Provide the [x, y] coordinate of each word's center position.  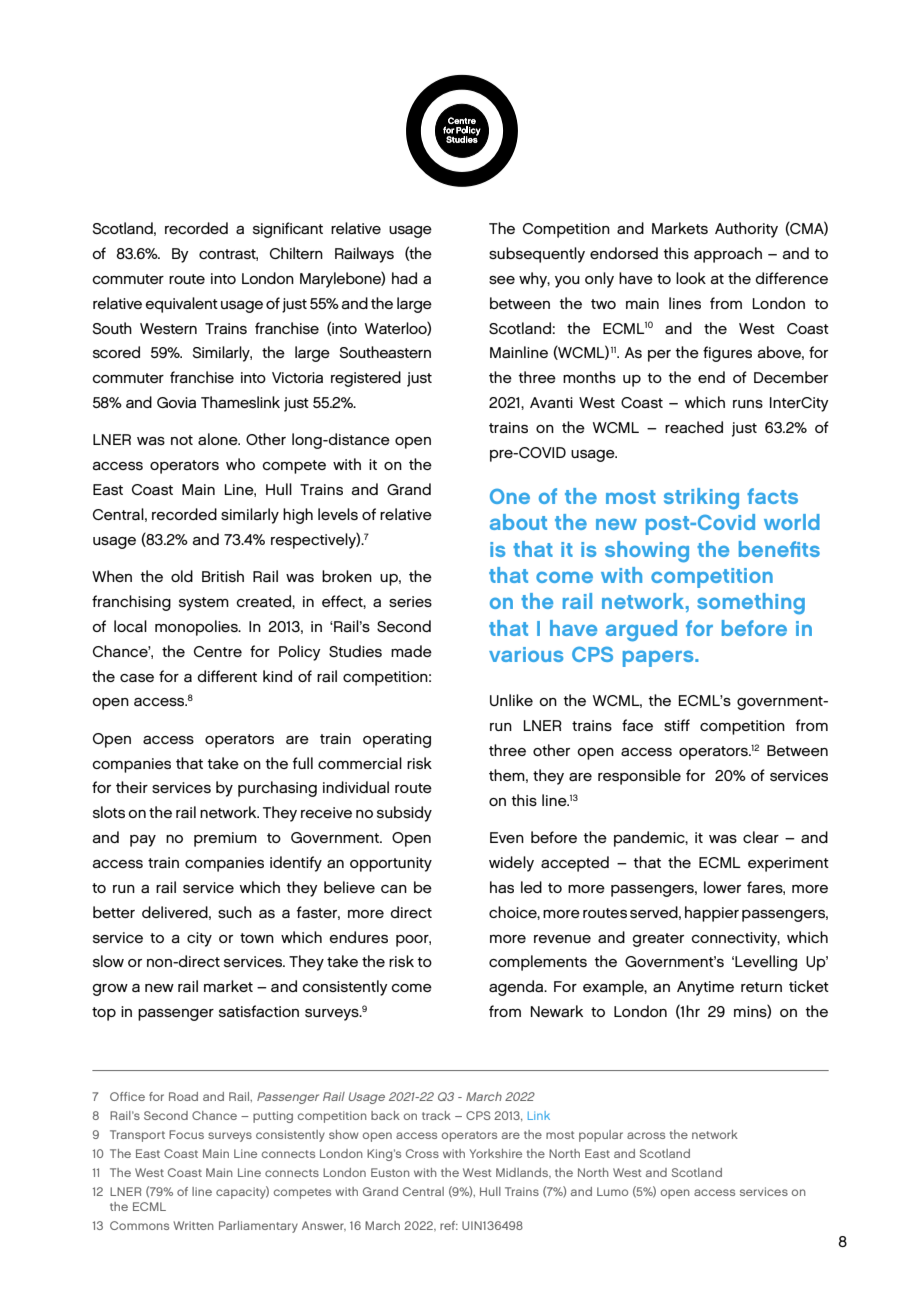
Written [193, 1225]
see [502, 280]
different [227, 676]
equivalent [181, 305]
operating [397, 740]
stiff [677, 725]
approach [728, 255]
